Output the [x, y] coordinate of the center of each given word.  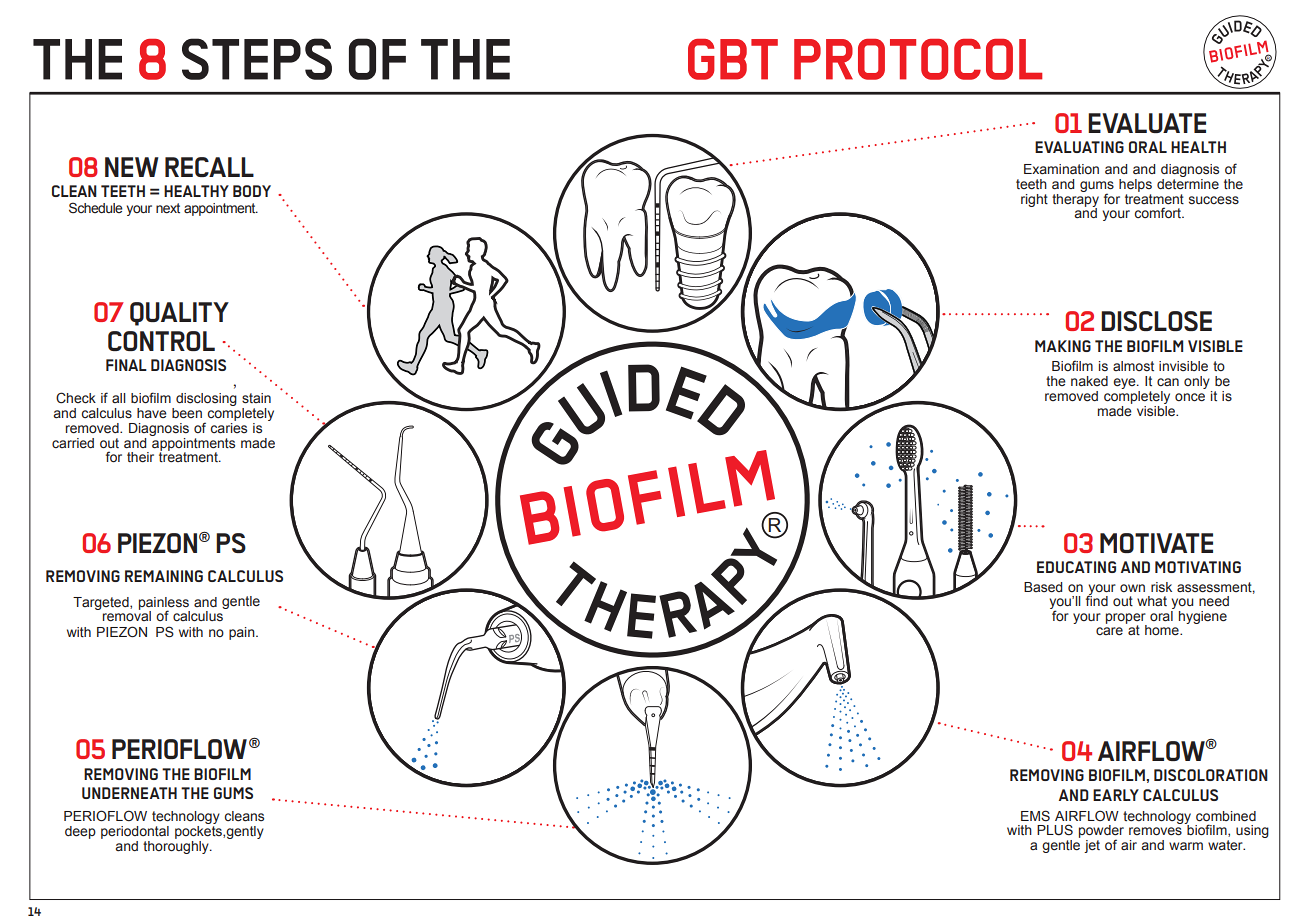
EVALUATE [1147, 123]
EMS [1035, 816]
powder [1101, 833]
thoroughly [177, 846]
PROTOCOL [918, 59]
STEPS [257, 59]
